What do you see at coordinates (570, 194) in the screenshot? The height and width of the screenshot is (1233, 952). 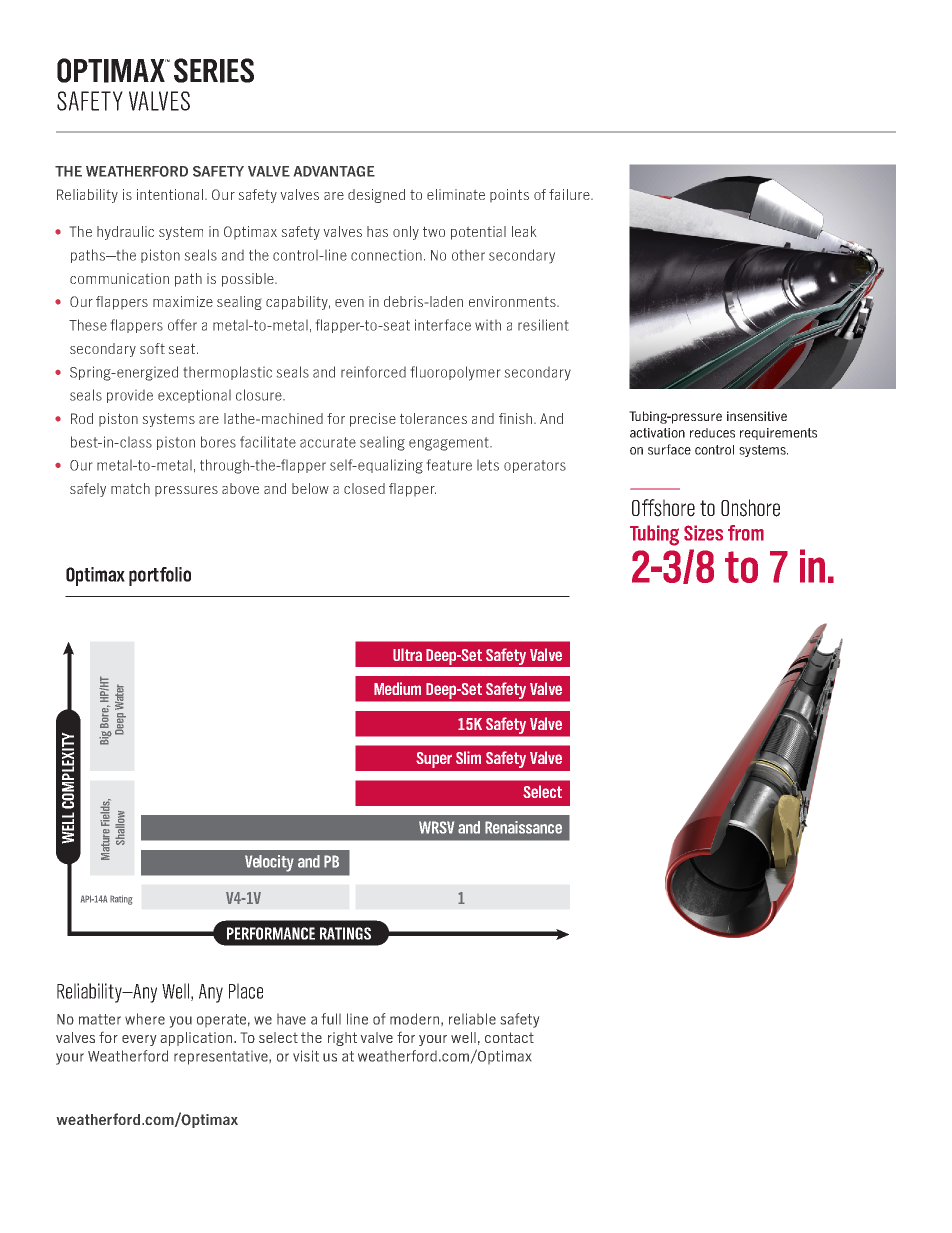 I see `failure` at bounding box center [570, 194].
